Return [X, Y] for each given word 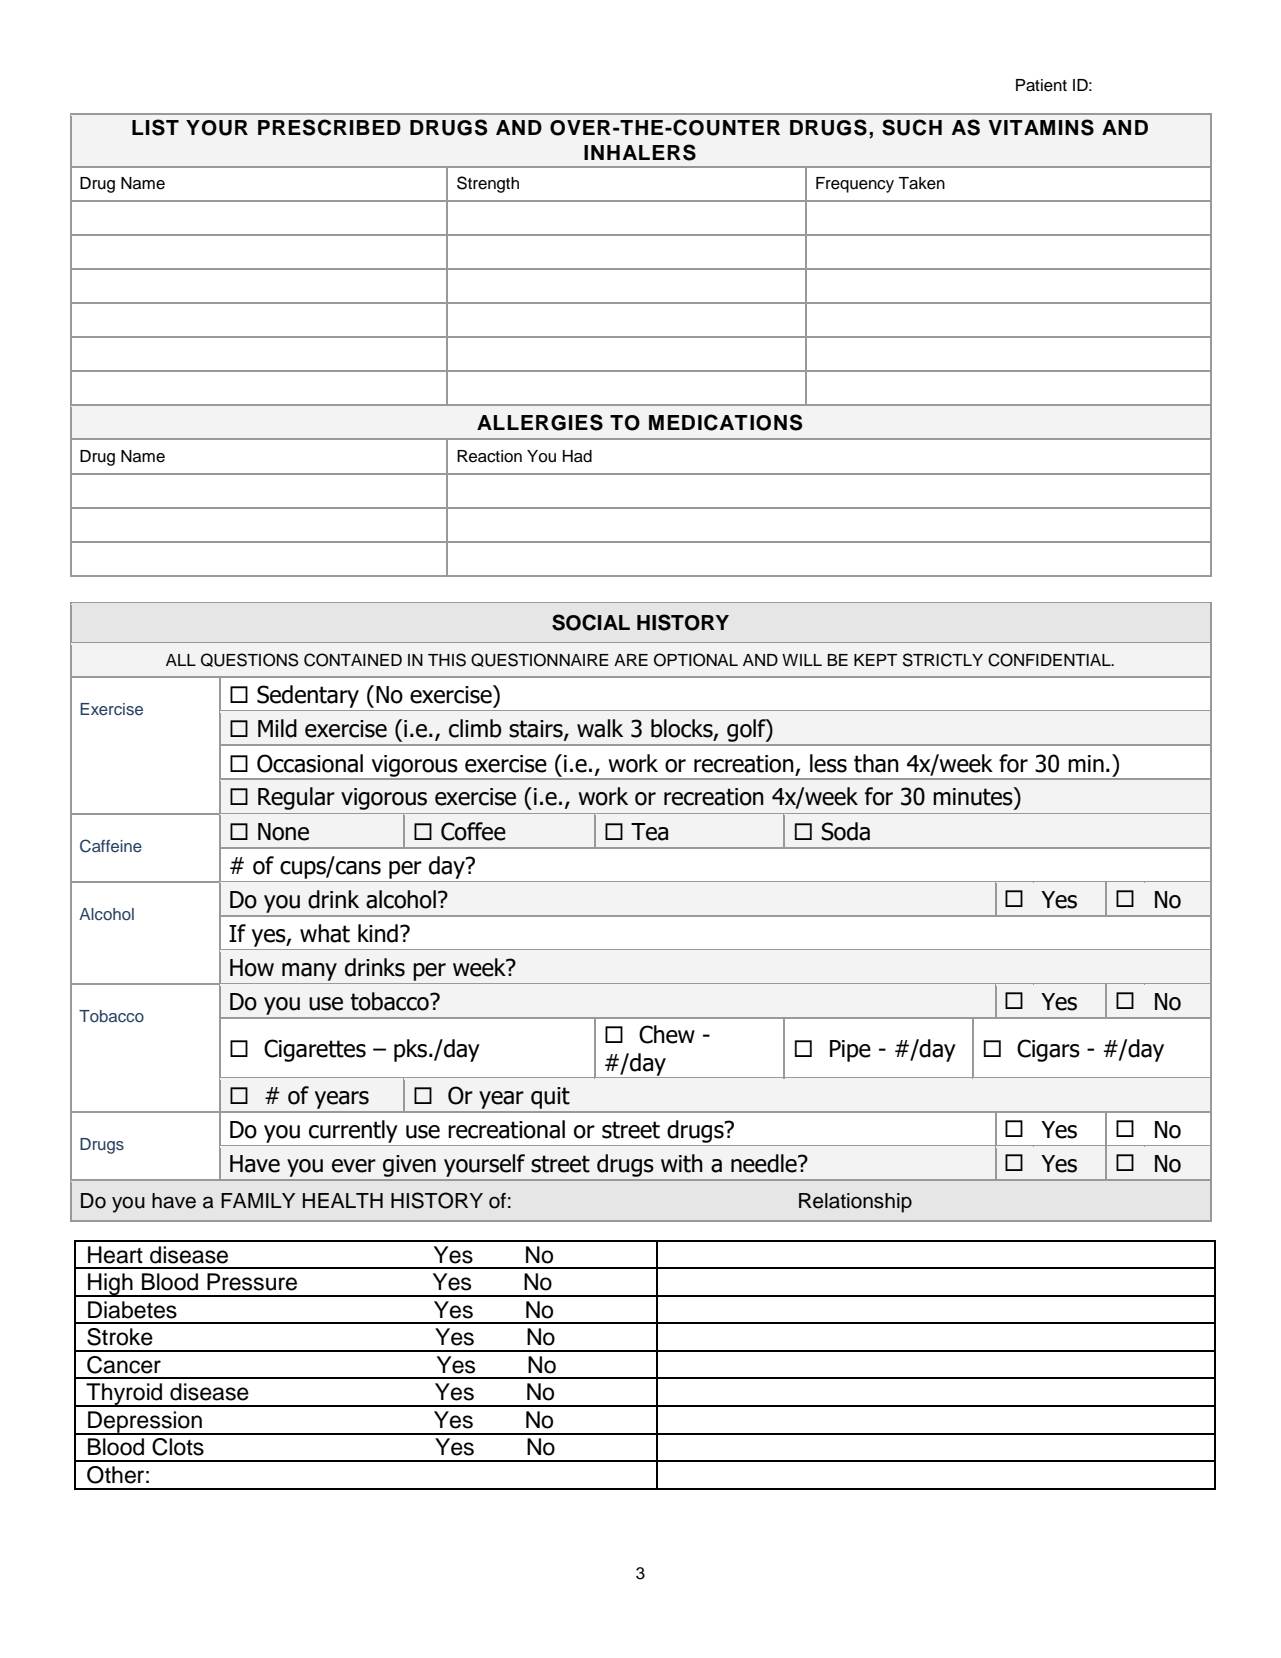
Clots [178, 1447]
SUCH [912, 127]
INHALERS [640, 152]
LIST [155, 127]
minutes [974, 796]
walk [600, 728]
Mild [277, 728]
